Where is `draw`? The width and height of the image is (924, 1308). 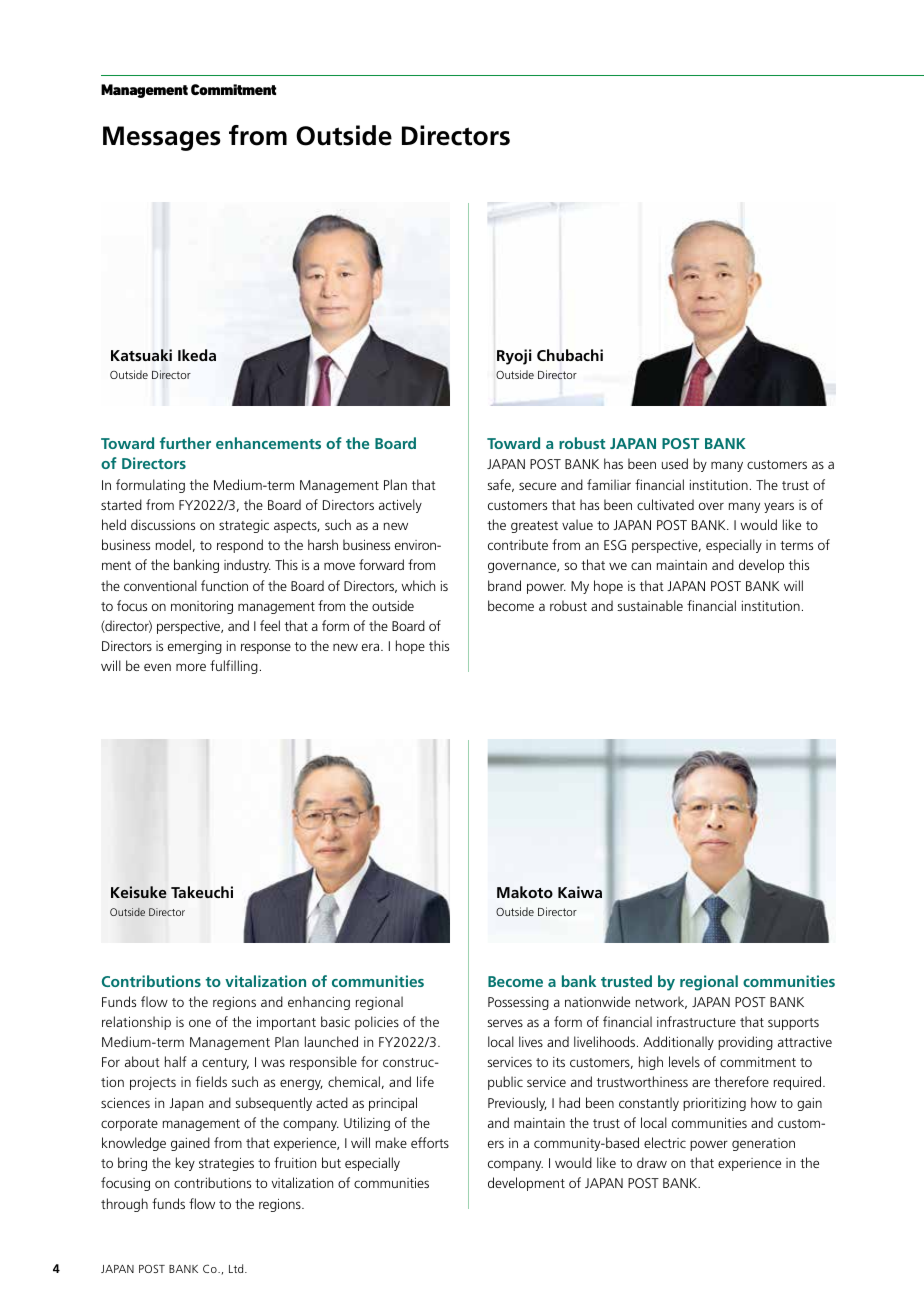 draw is located at coordinates (652, 1162).
